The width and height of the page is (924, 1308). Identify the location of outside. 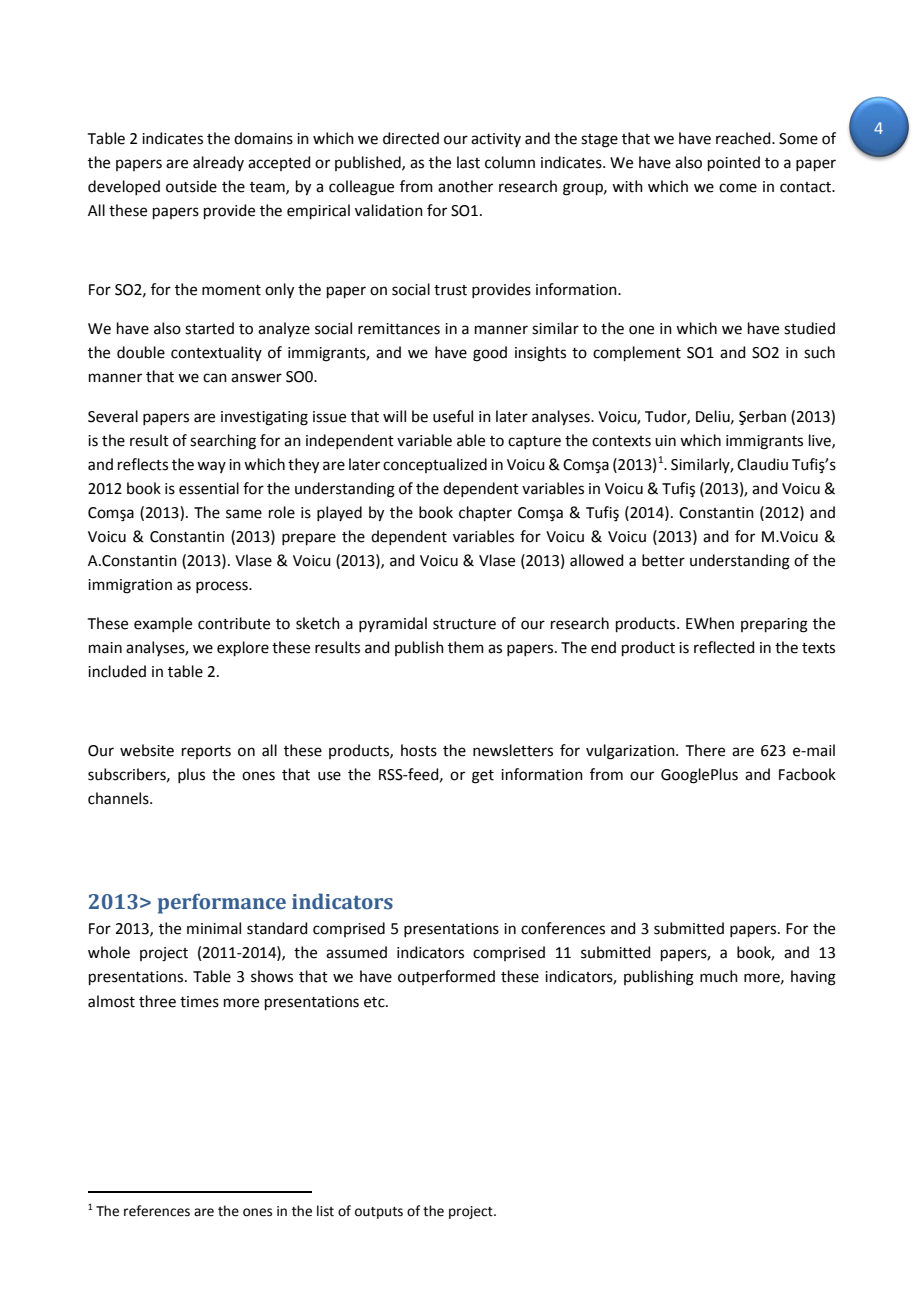
(191, 186).
